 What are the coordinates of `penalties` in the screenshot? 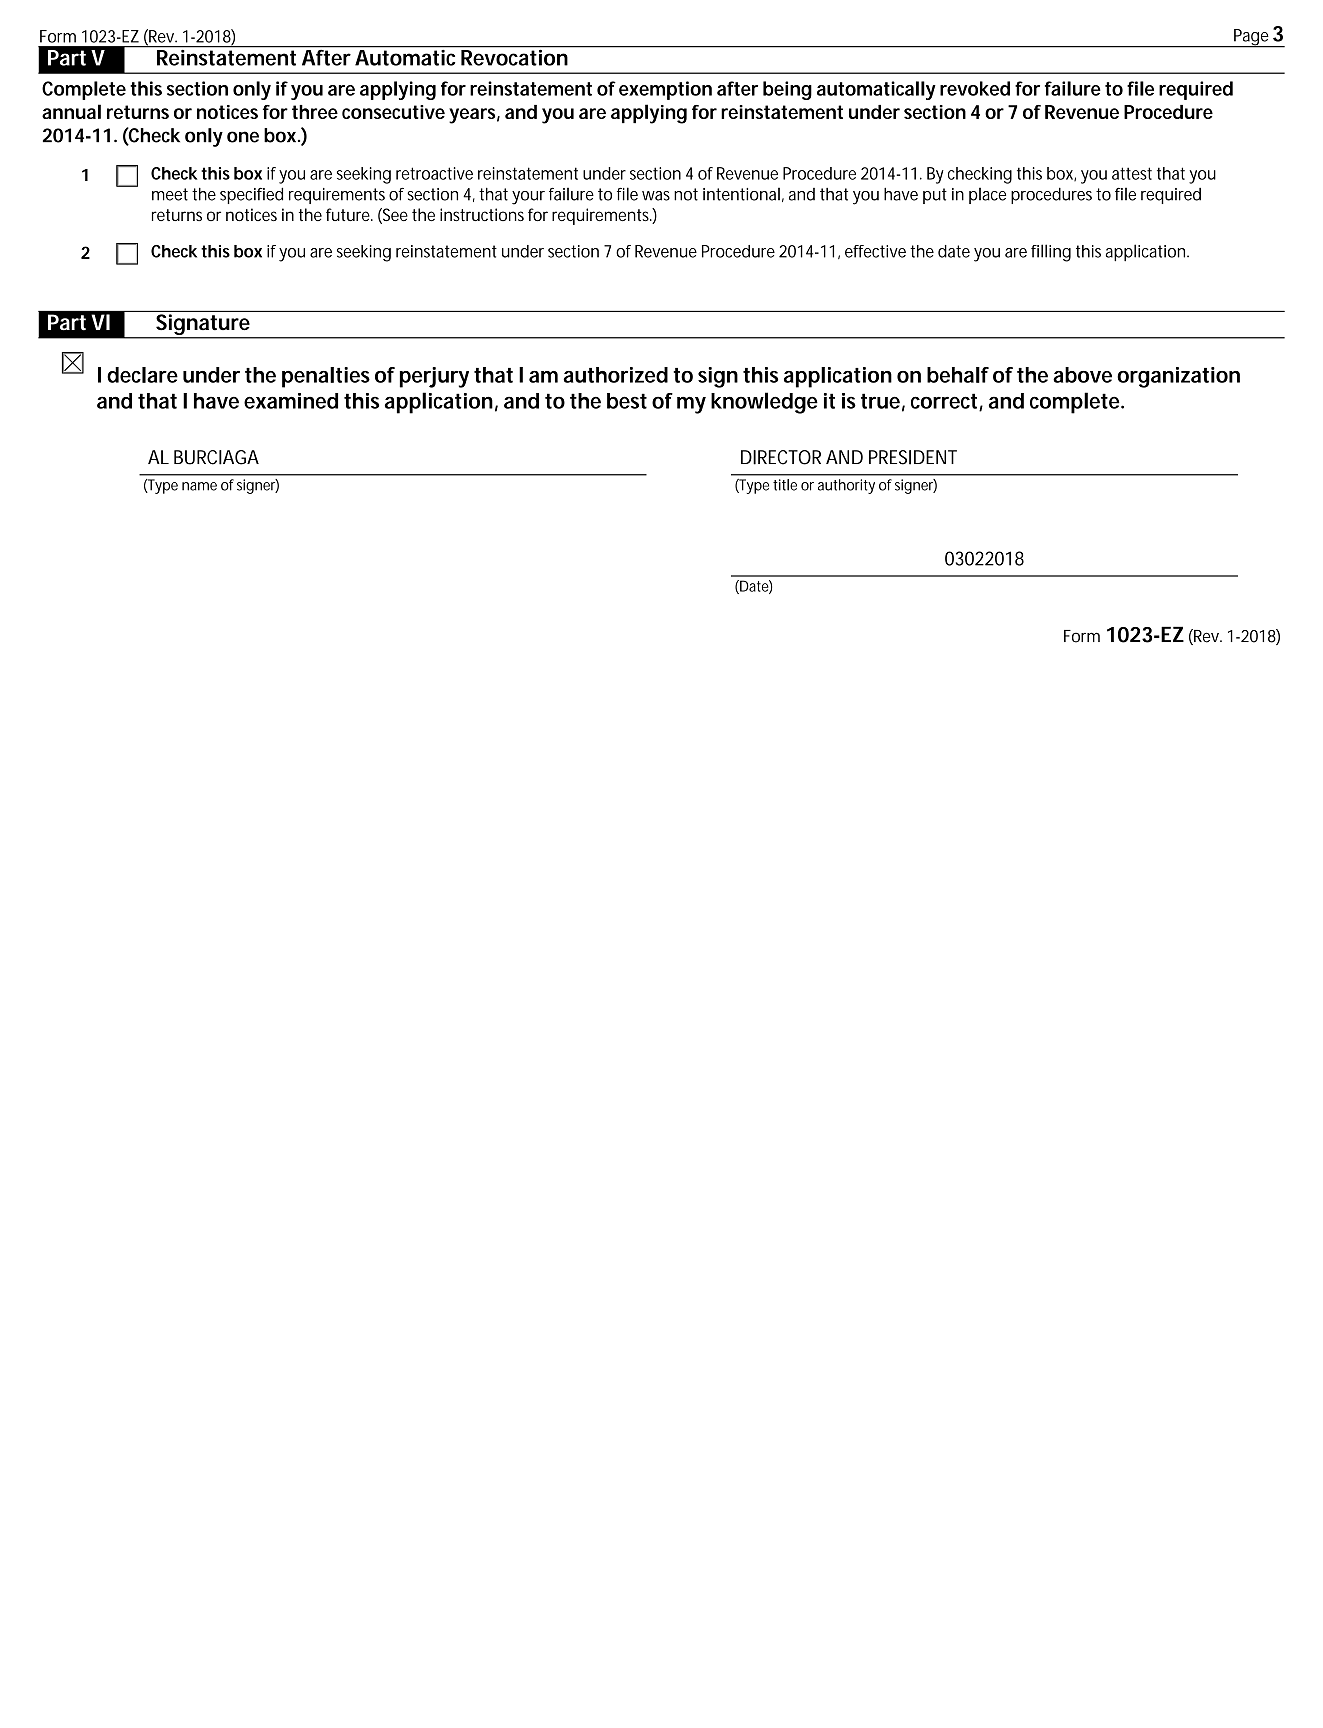 It's located at (326, 377).
